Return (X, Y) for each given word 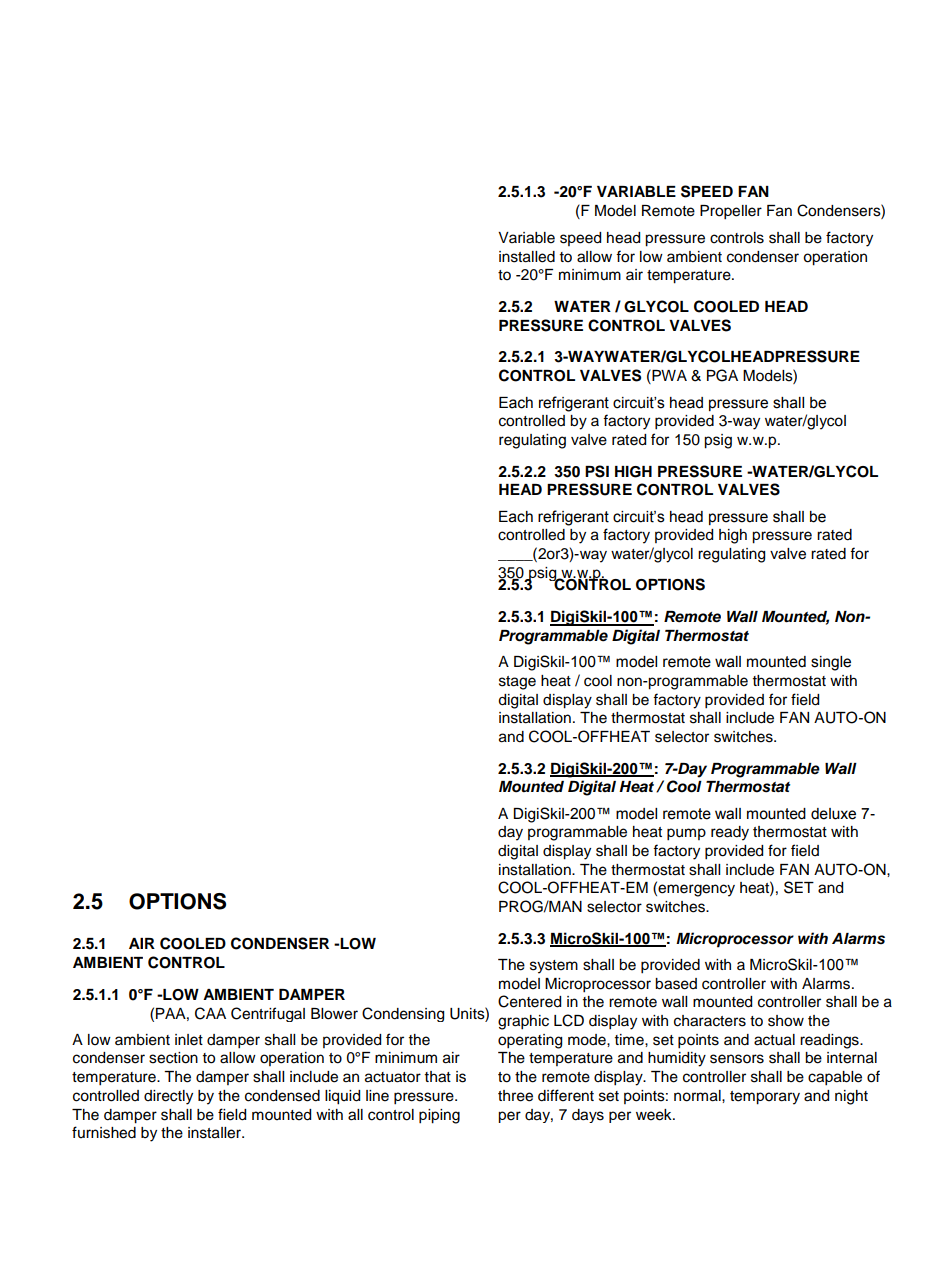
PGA (722, 375)
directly (168, 1097)
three (515, 1096)
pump (686, 834)
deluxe (833, 814)
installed (527, 257)
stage (517, 683)
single (831, 663)
